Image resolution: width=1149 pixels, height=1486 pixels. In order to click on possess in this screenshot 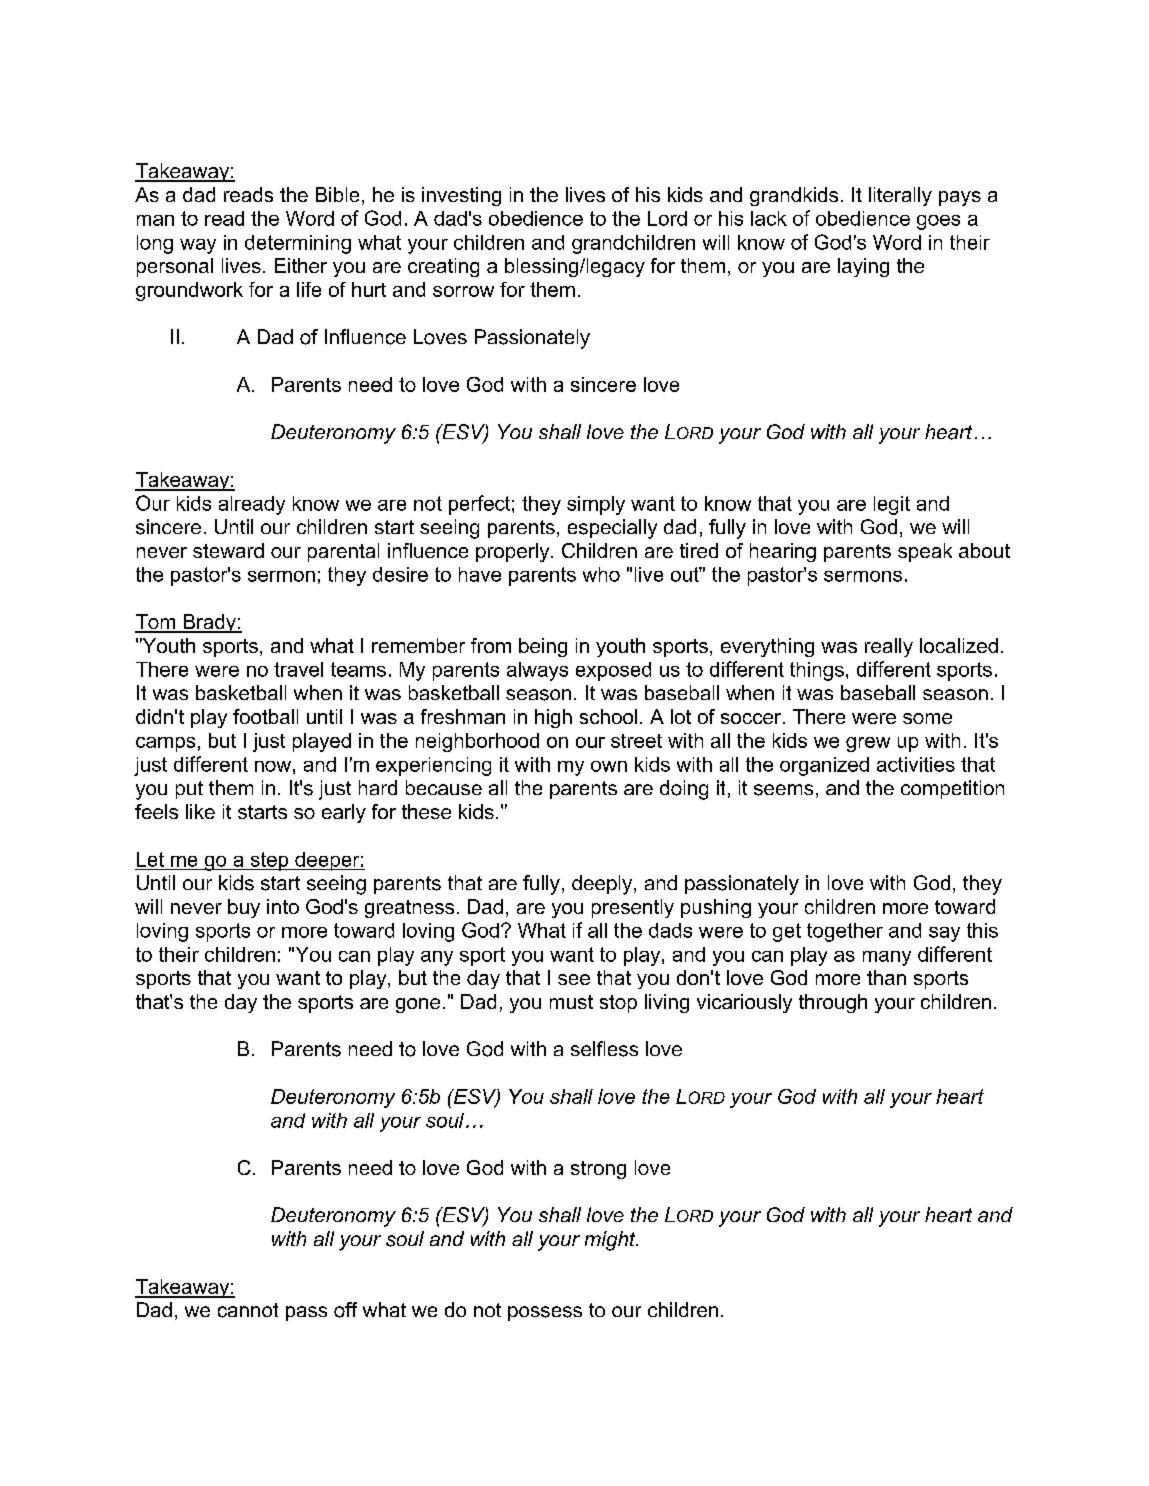, I will do `click(545, 1313)`.
